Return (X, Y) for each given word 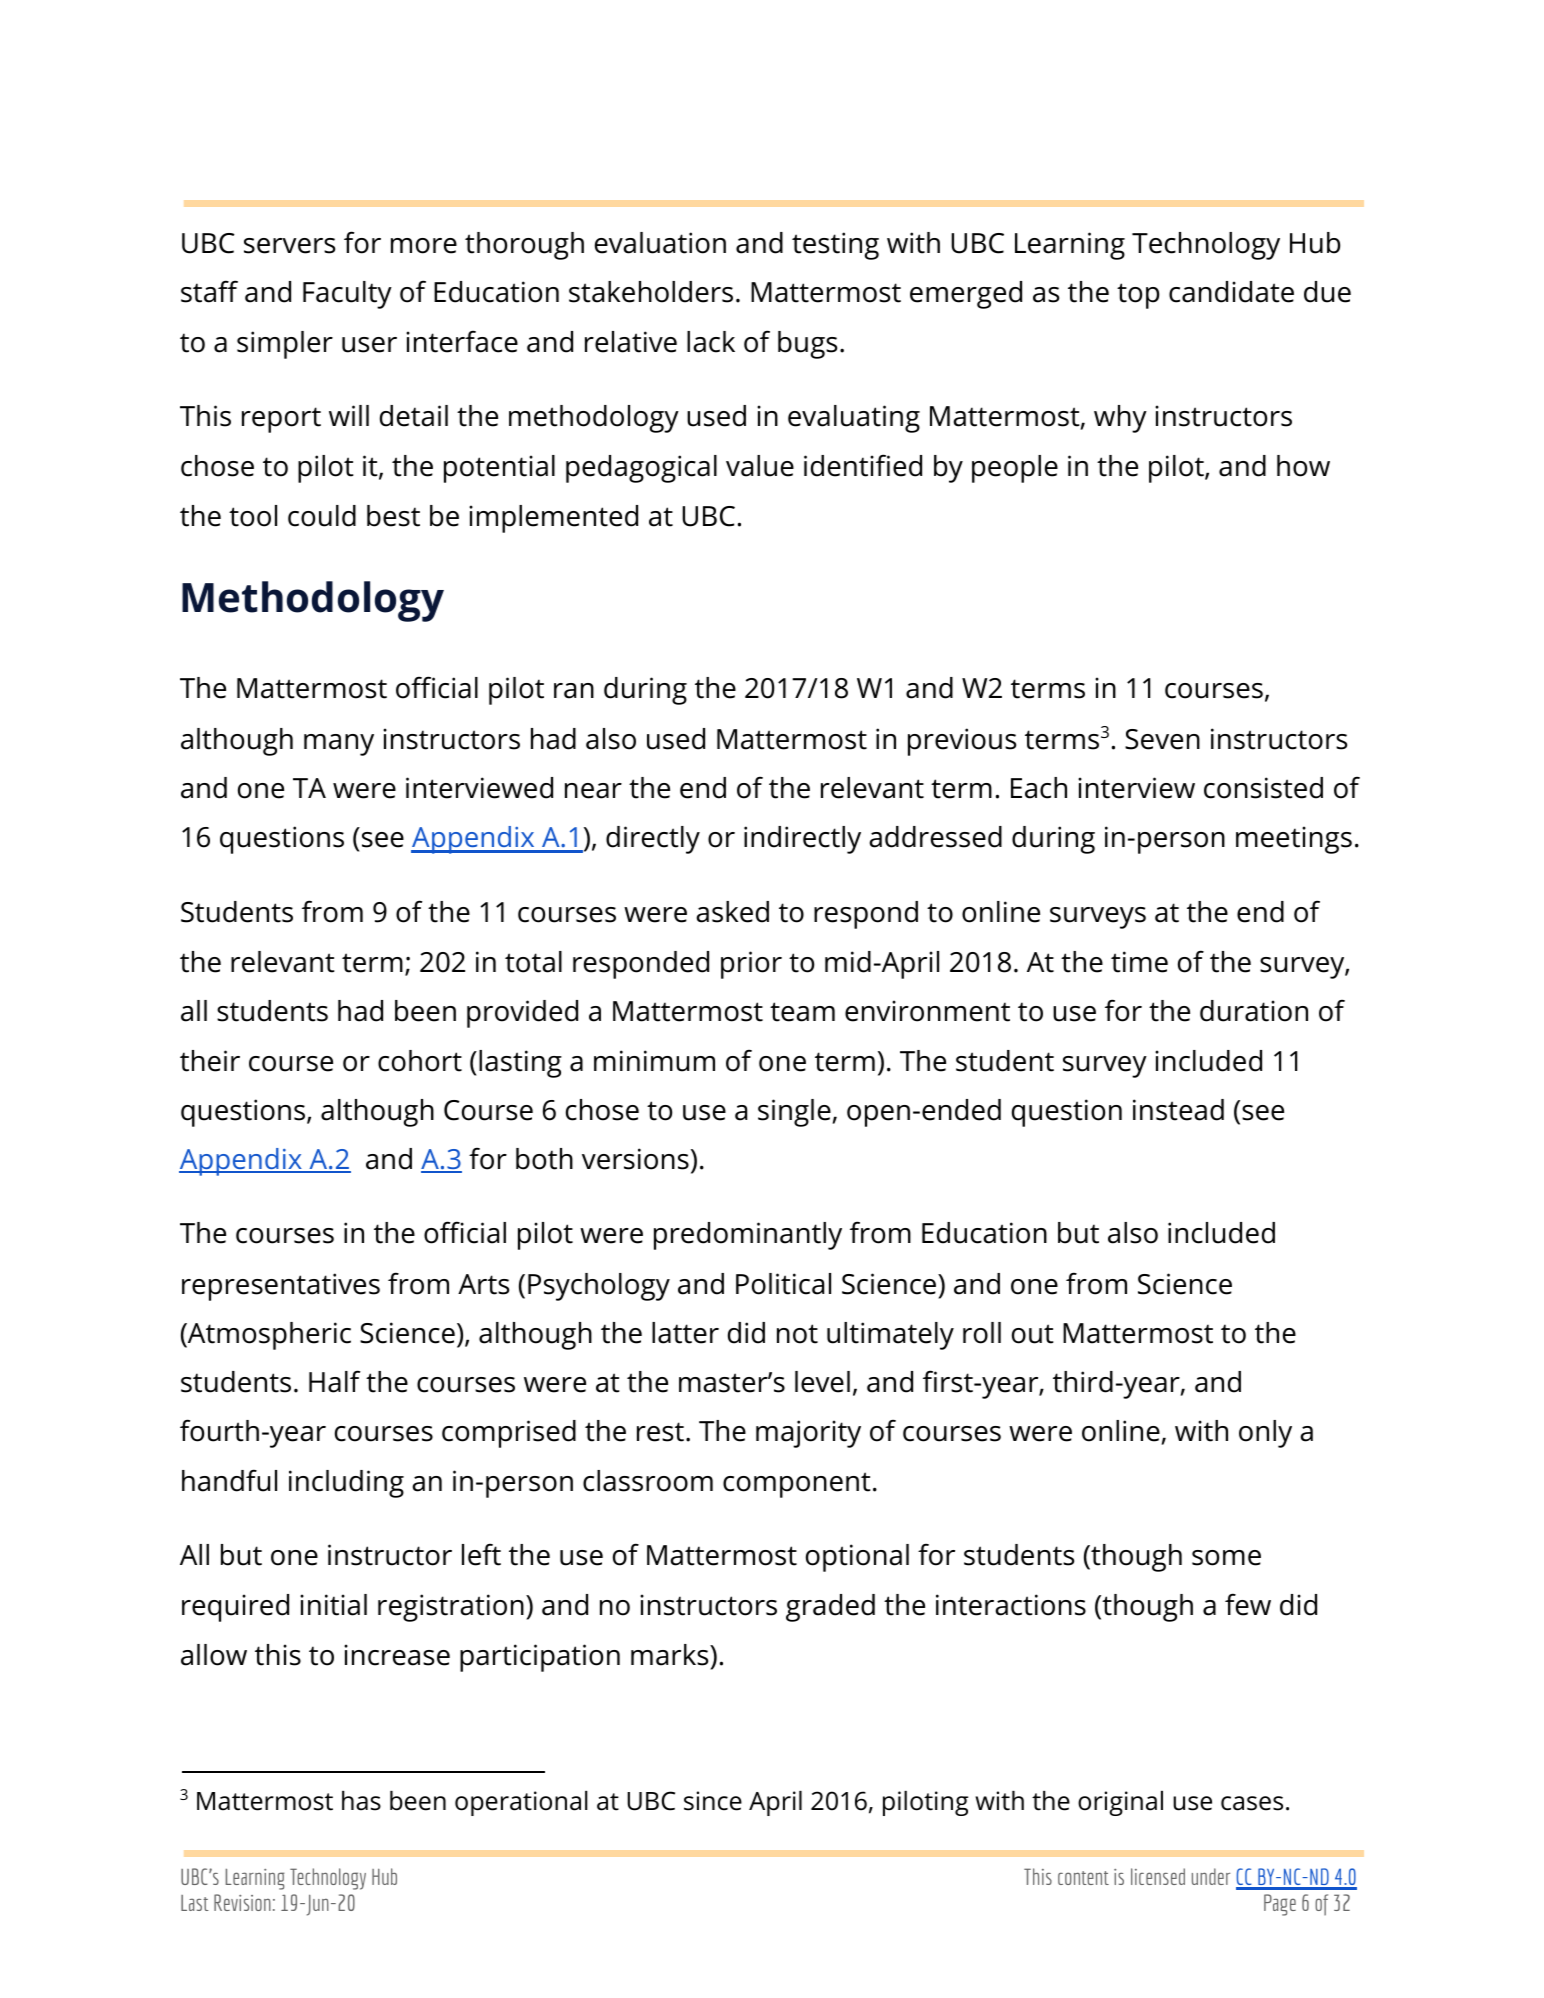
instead (1178, 1110)
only (1265, 1434)
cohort (420, 1061)
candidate (1231, 292)
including (346, 1484)
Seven (1162, 739)
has (361, 1801)
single (794, 1113)
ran (574, 691)
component (797, 1485)
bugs (807, 345)
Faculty (347, 295)
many (339, 745)
